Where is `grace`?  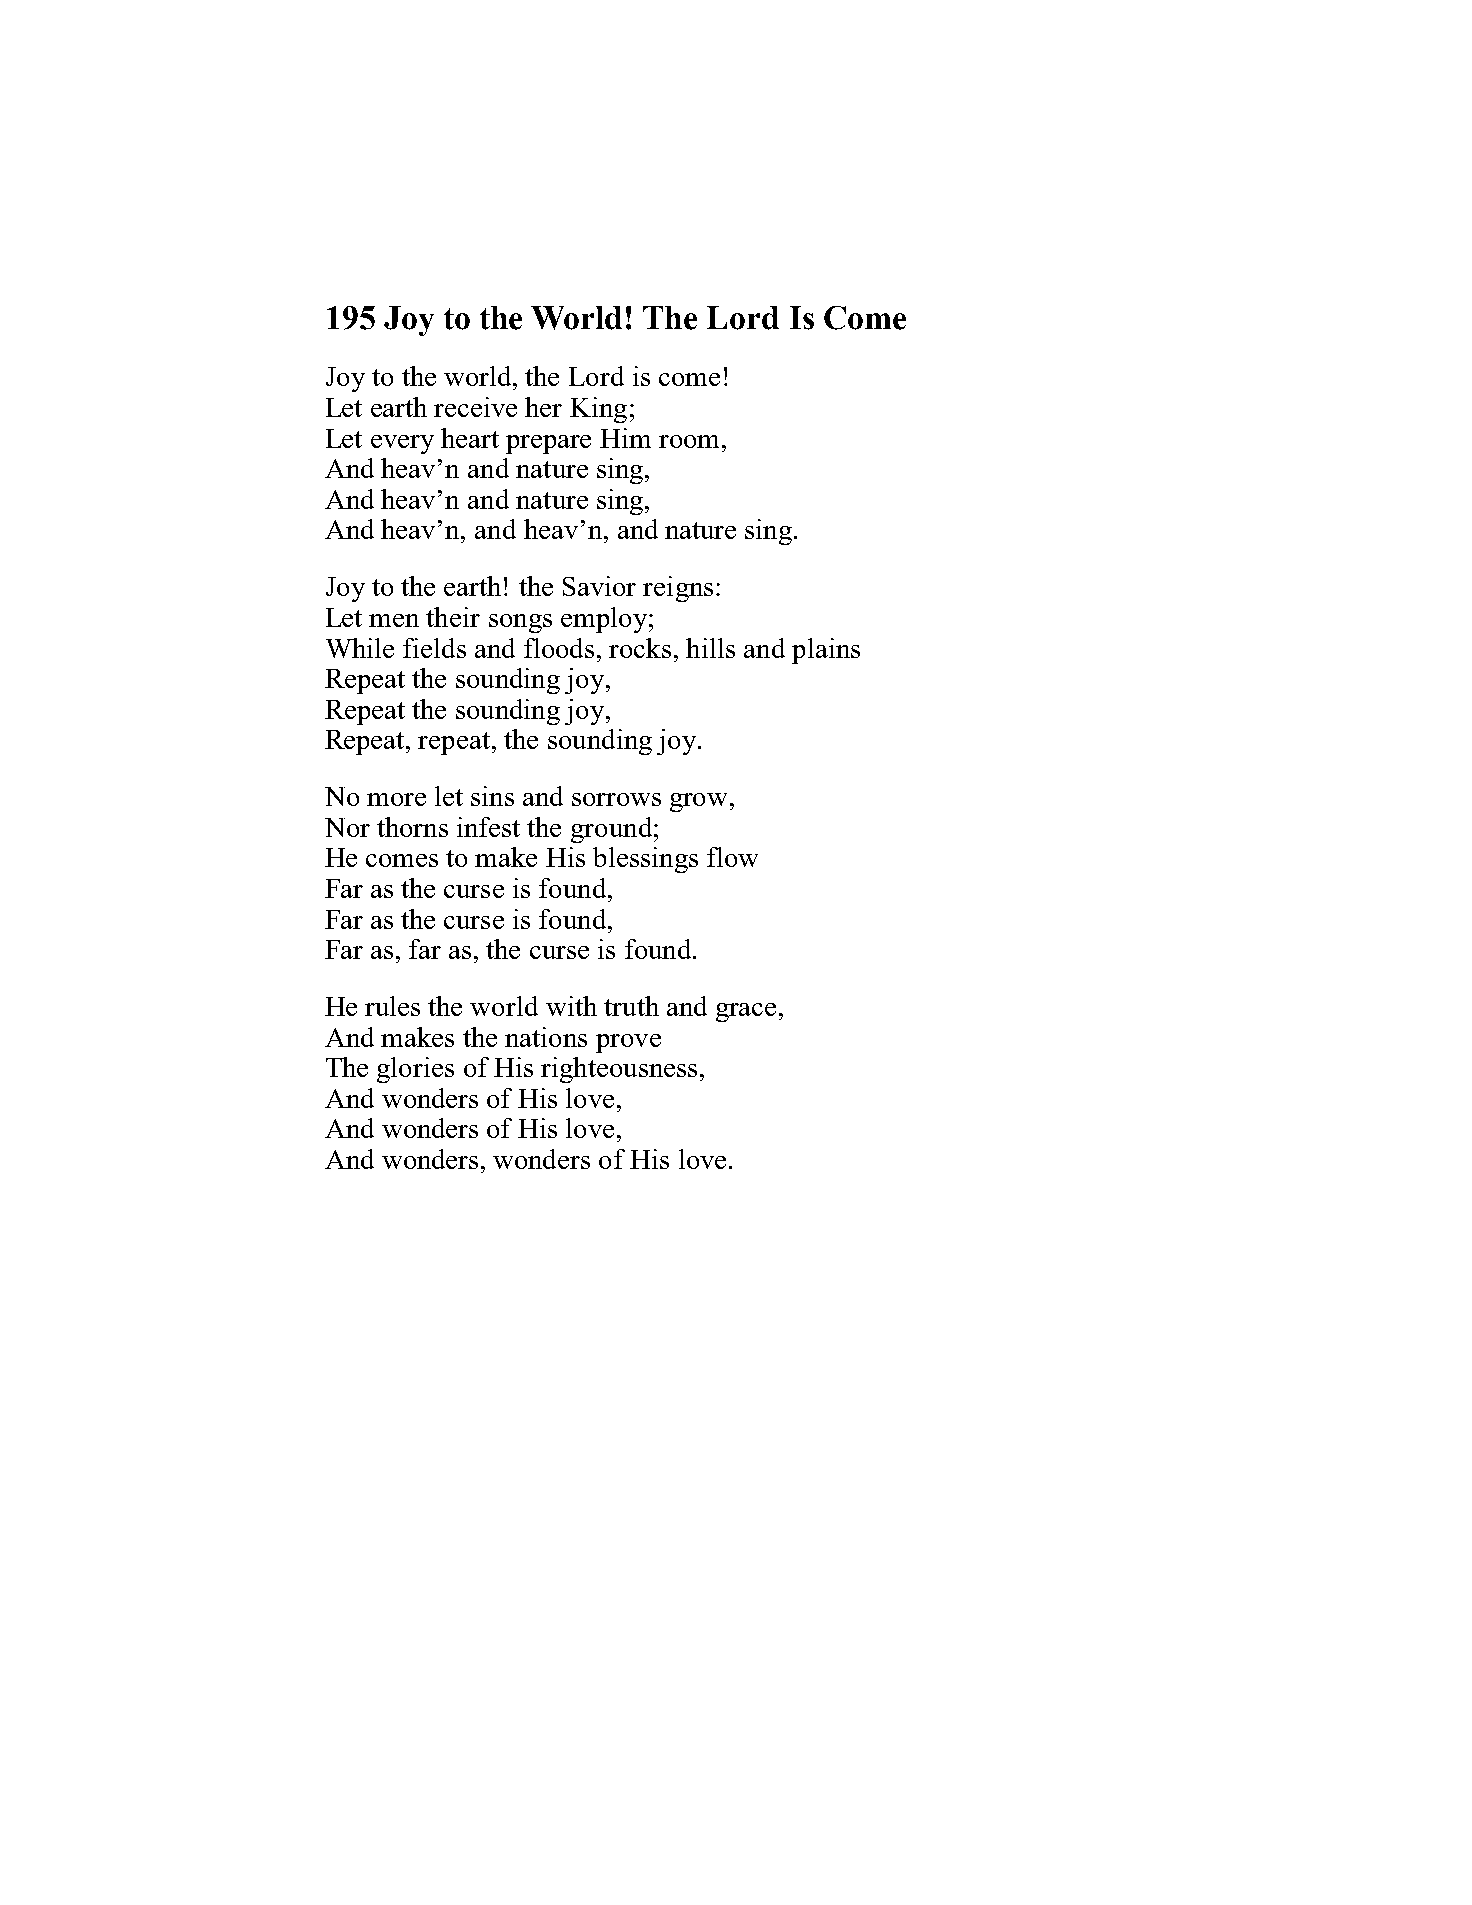 grace is located at coordinates (746, 1012).
